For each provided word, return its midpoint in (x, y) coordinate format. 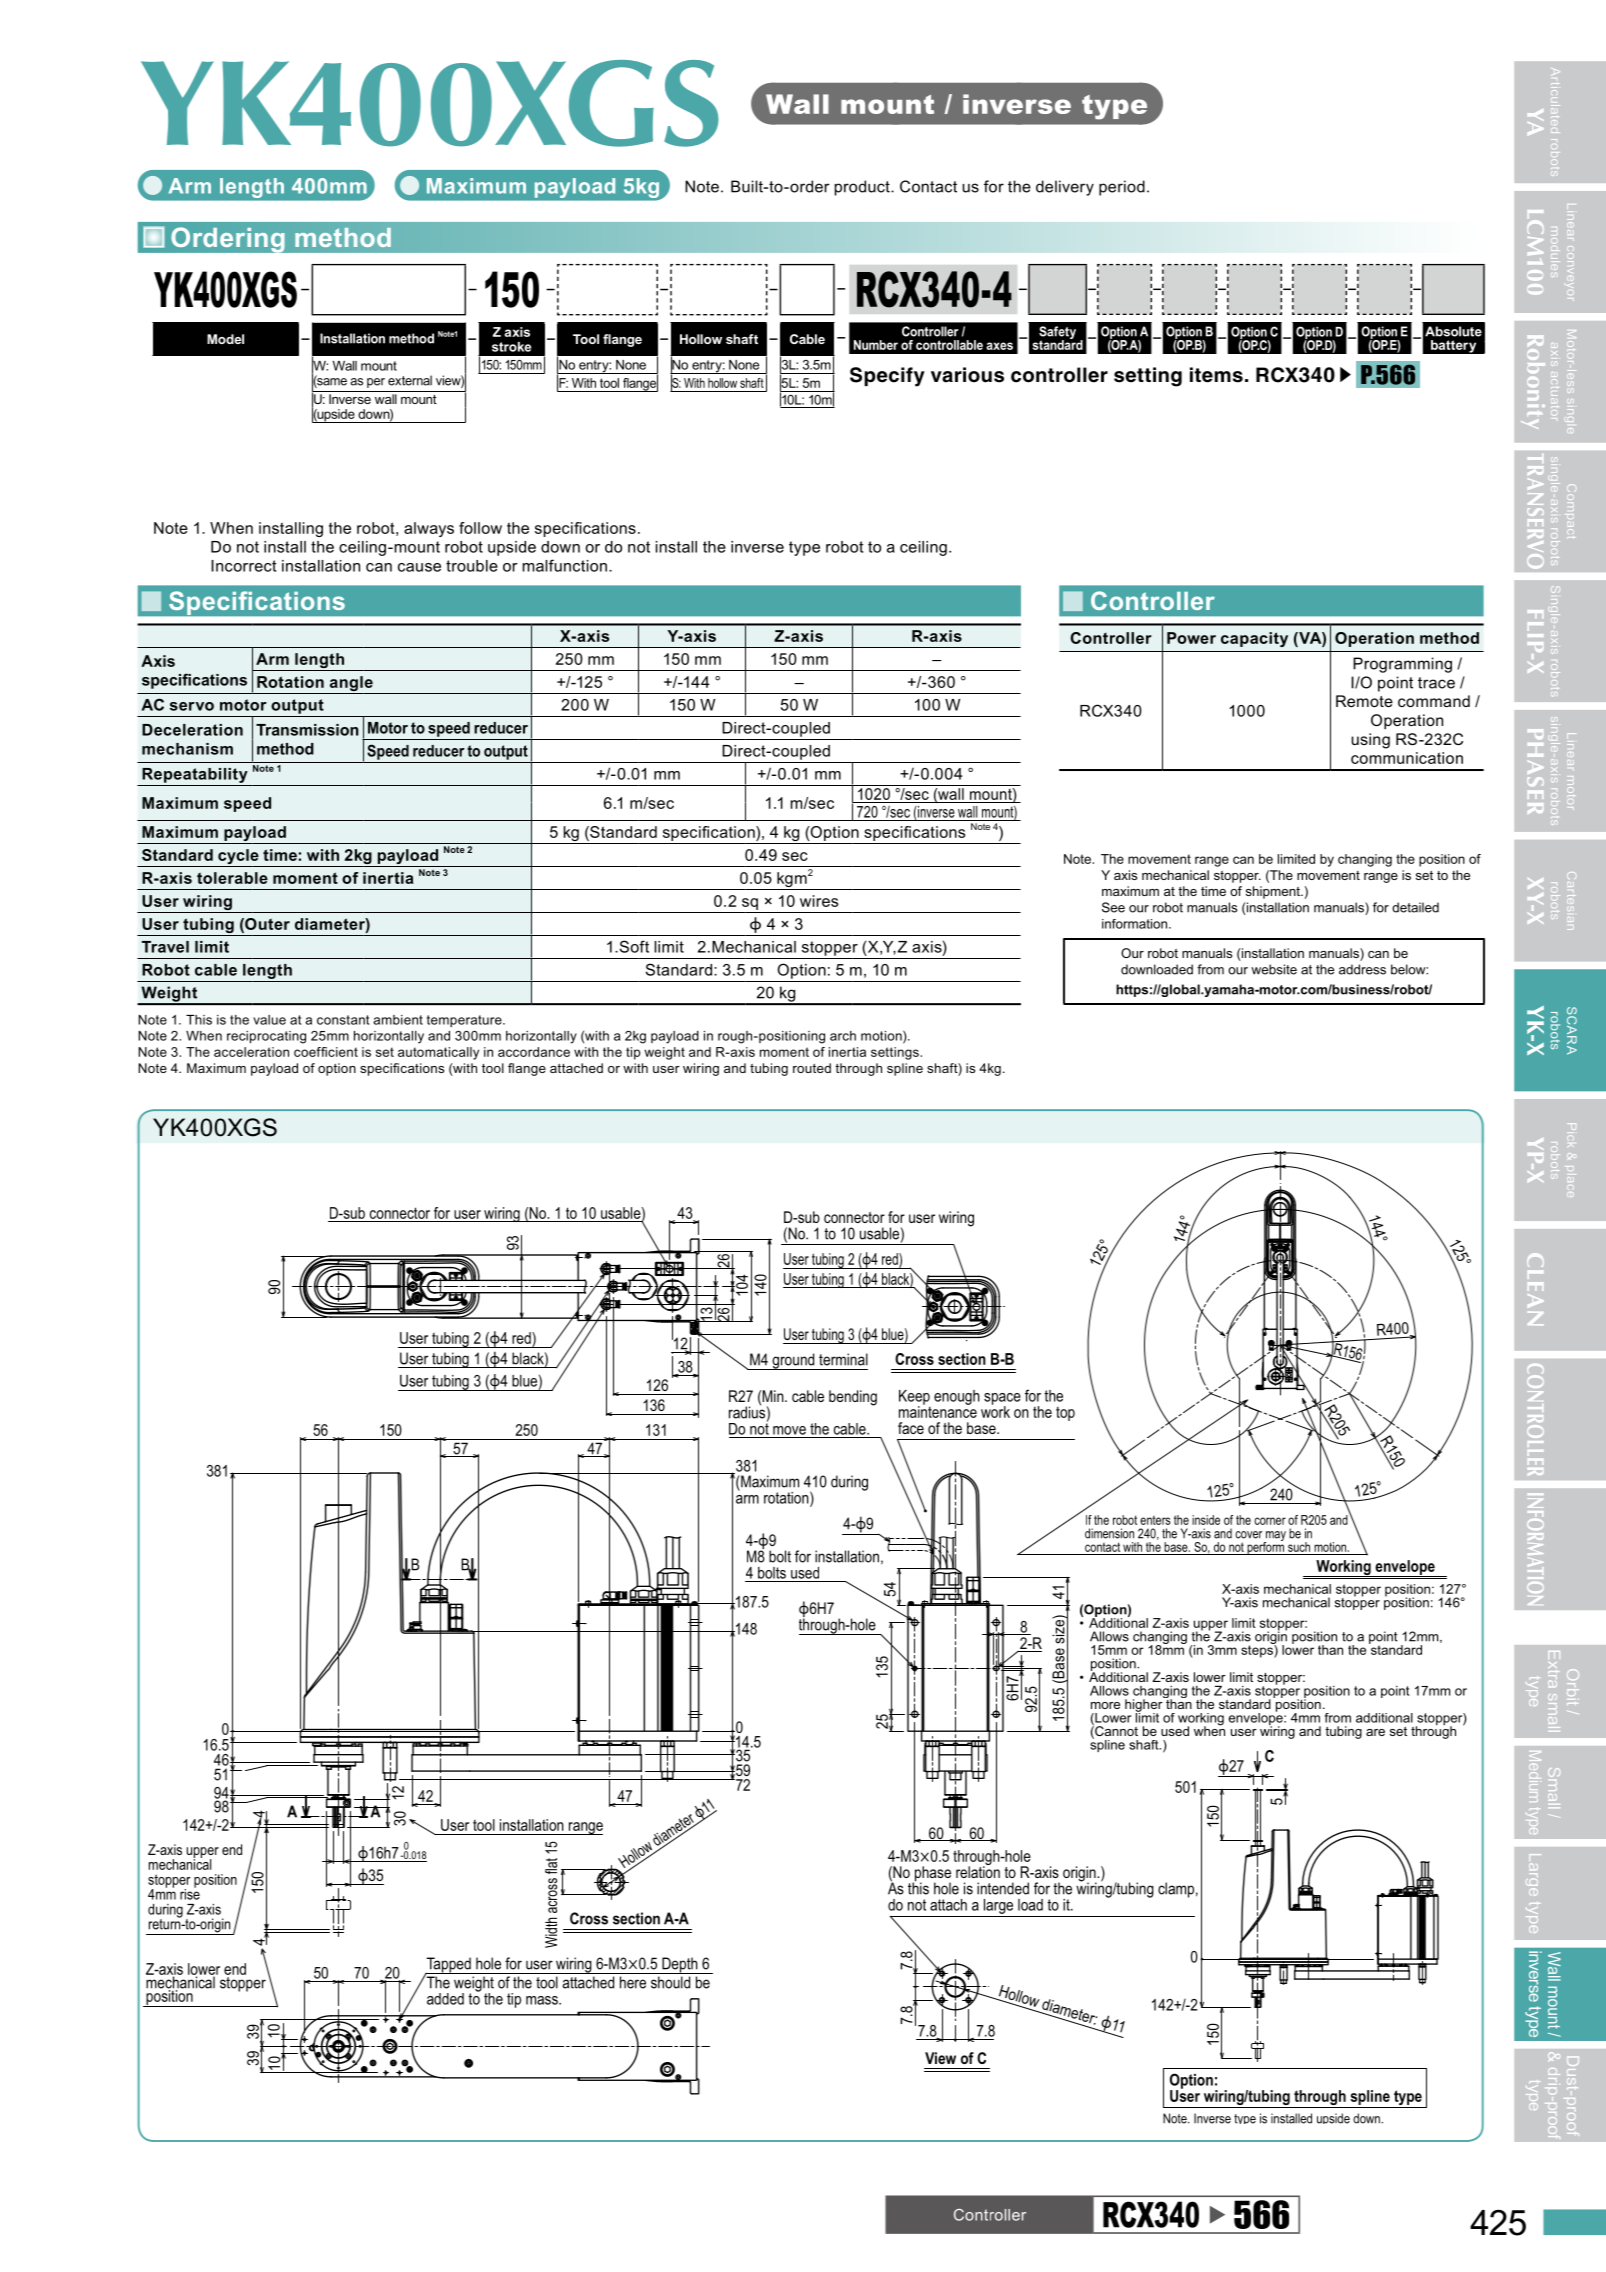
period (1122, 188)
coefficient (326, 1052)
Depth (680, 1965)
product (863, 188)
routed (812, 1068)
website (1274, 969)
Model (225, 339)
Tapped (448, 1966)
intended (1003, 1888)
